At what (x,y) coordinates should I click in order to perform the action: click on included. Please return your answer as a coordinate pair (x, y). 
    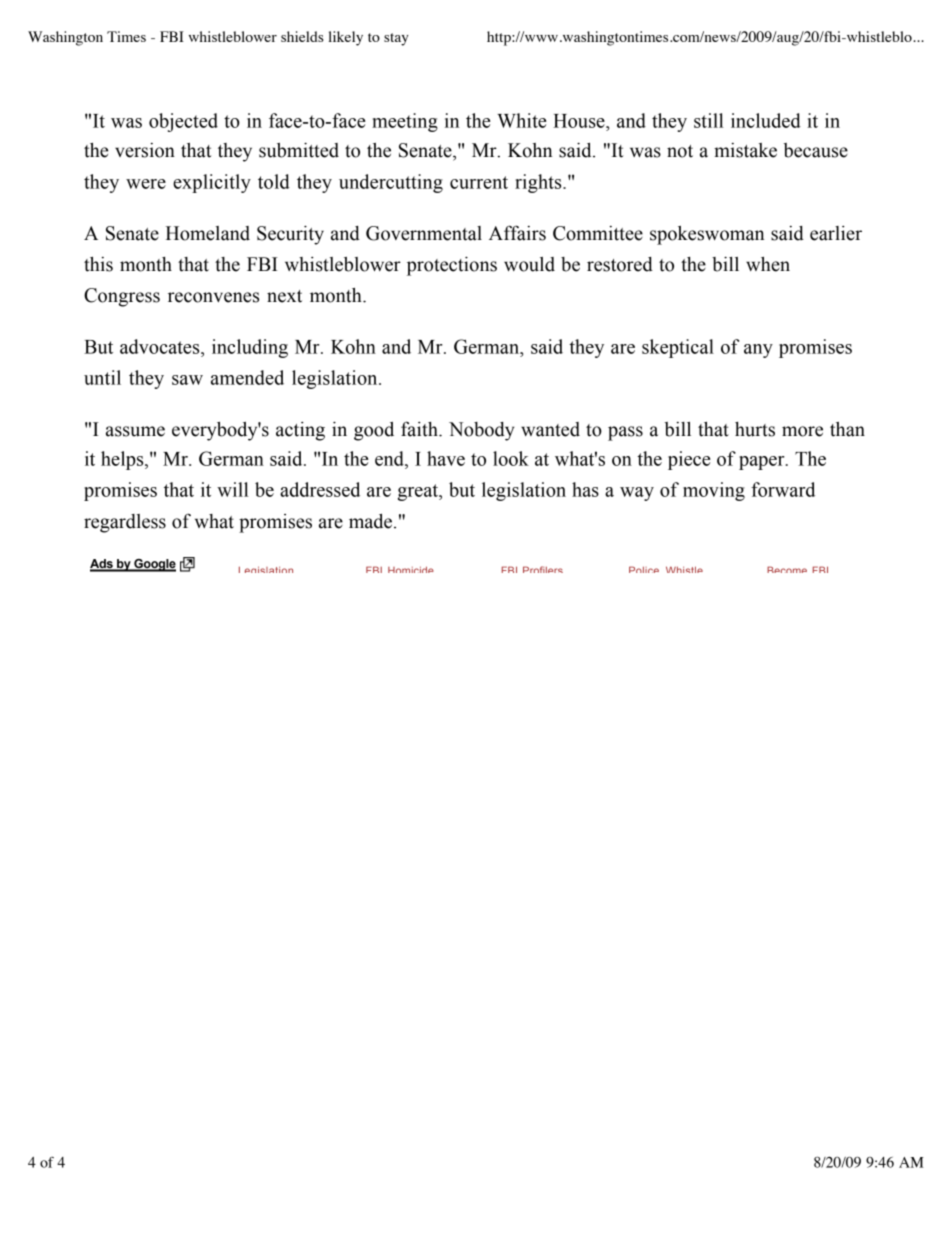
    Looking at the image, I should click on (766, 120).
